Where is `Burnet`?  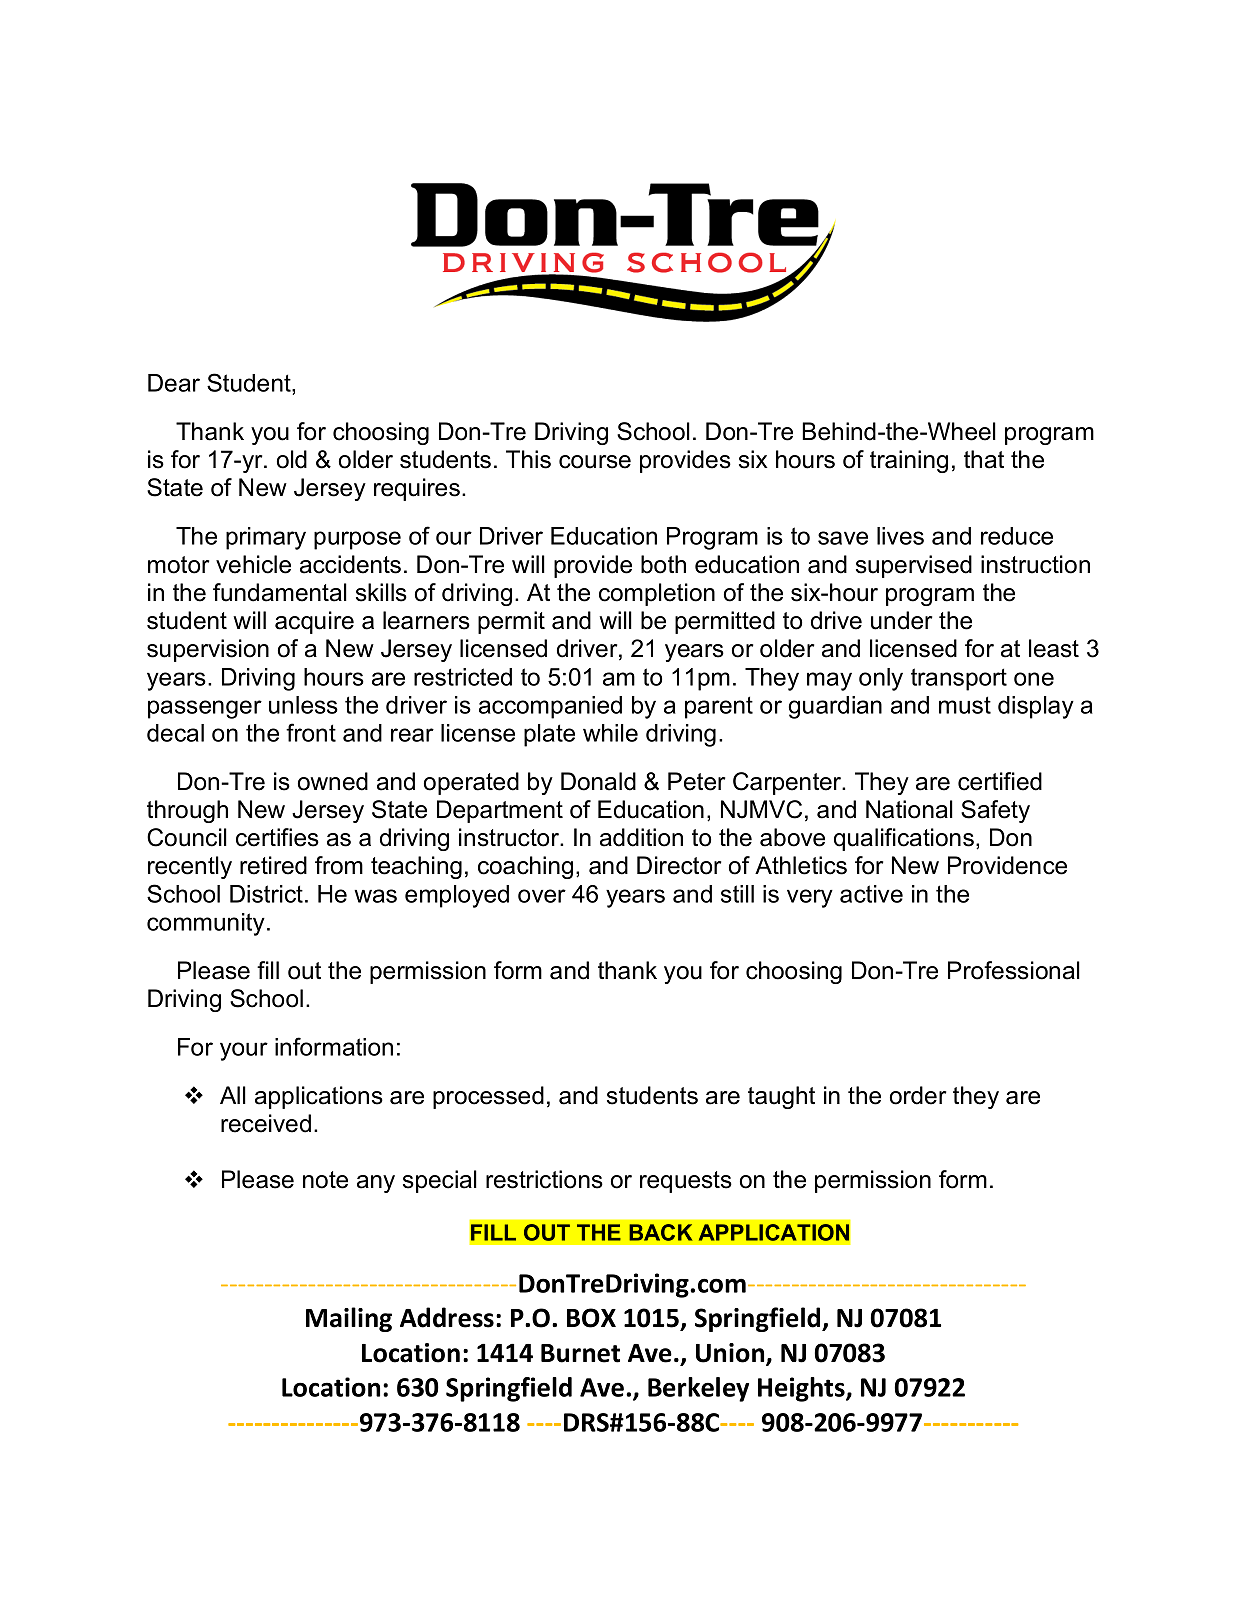 Burnet is located at coordinates (580, 1353).
